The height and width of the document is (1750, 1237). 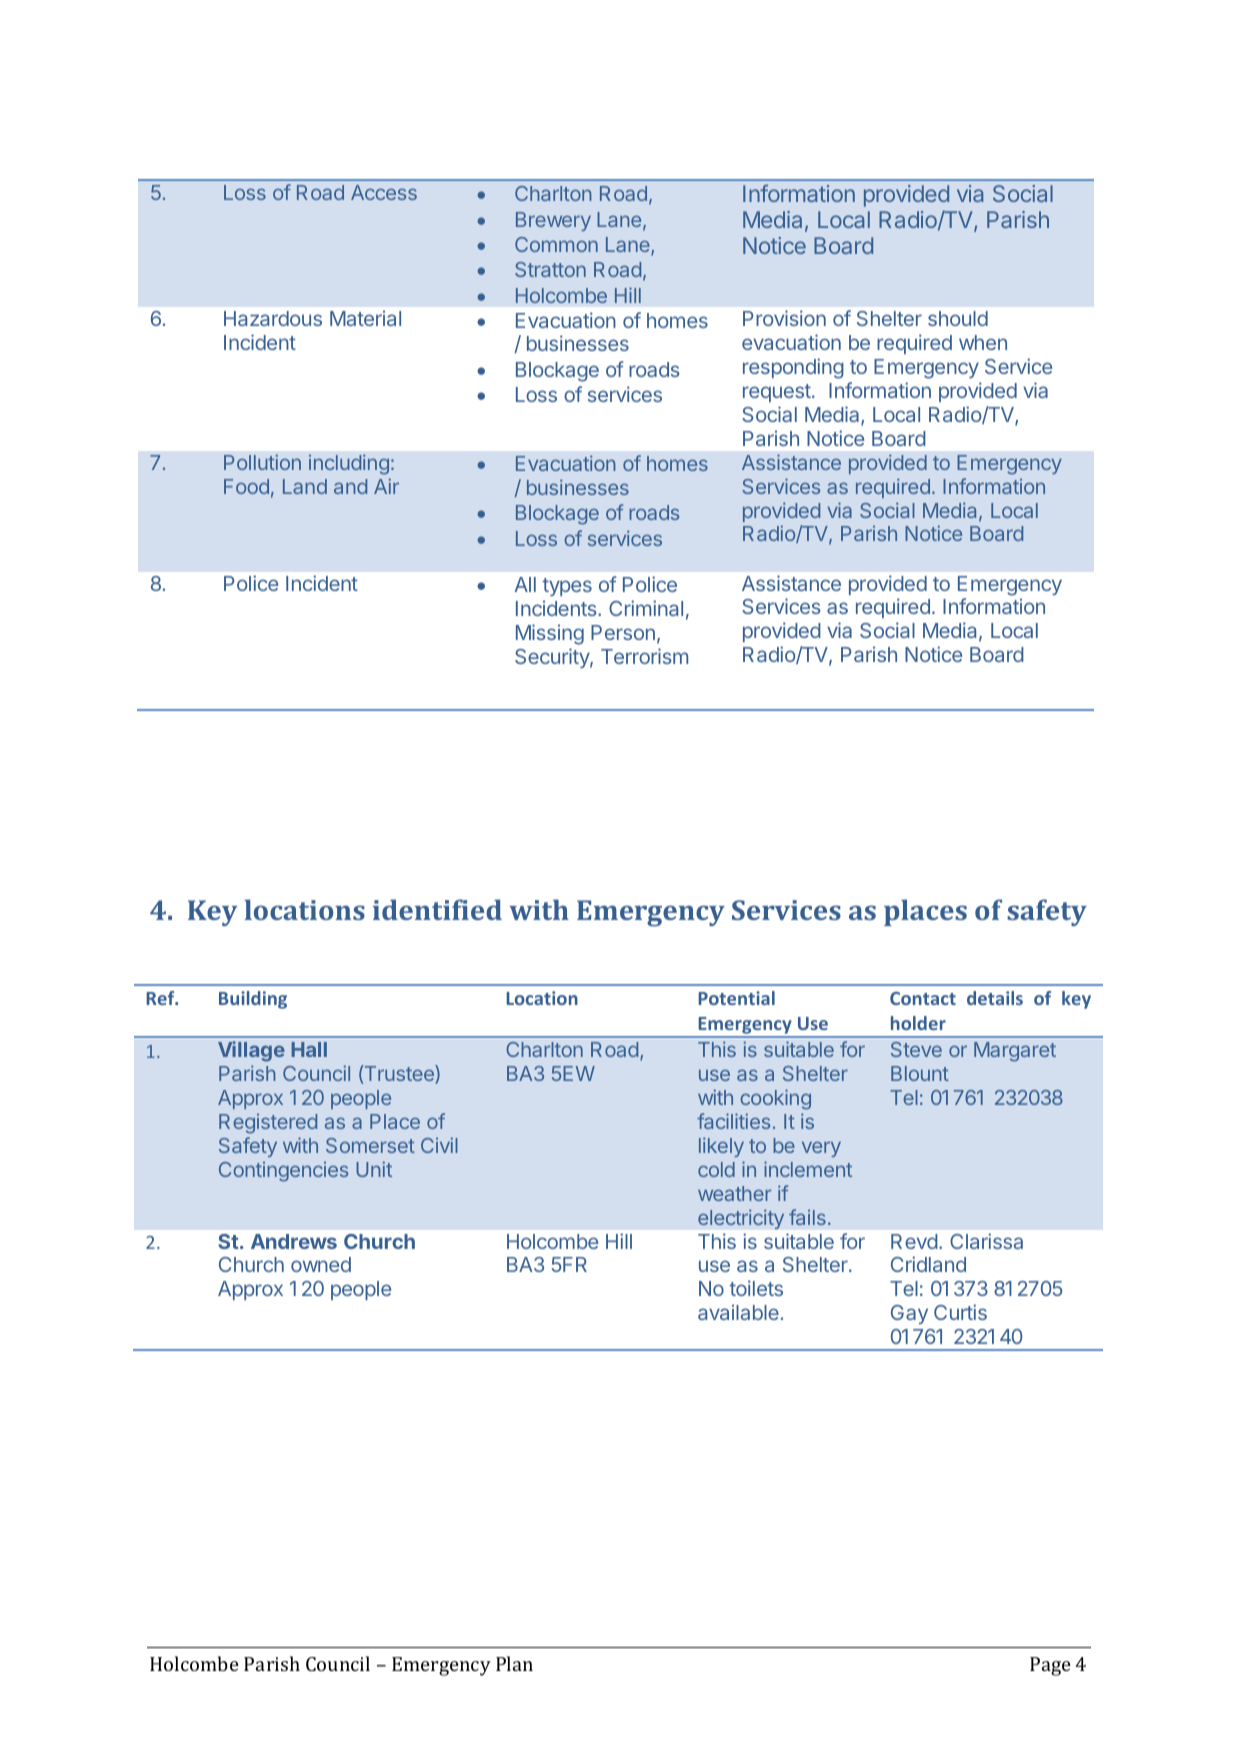 What do you see at coordinates (556, 244) in the document?
I see `Common` at bounding box center [556, 244].
